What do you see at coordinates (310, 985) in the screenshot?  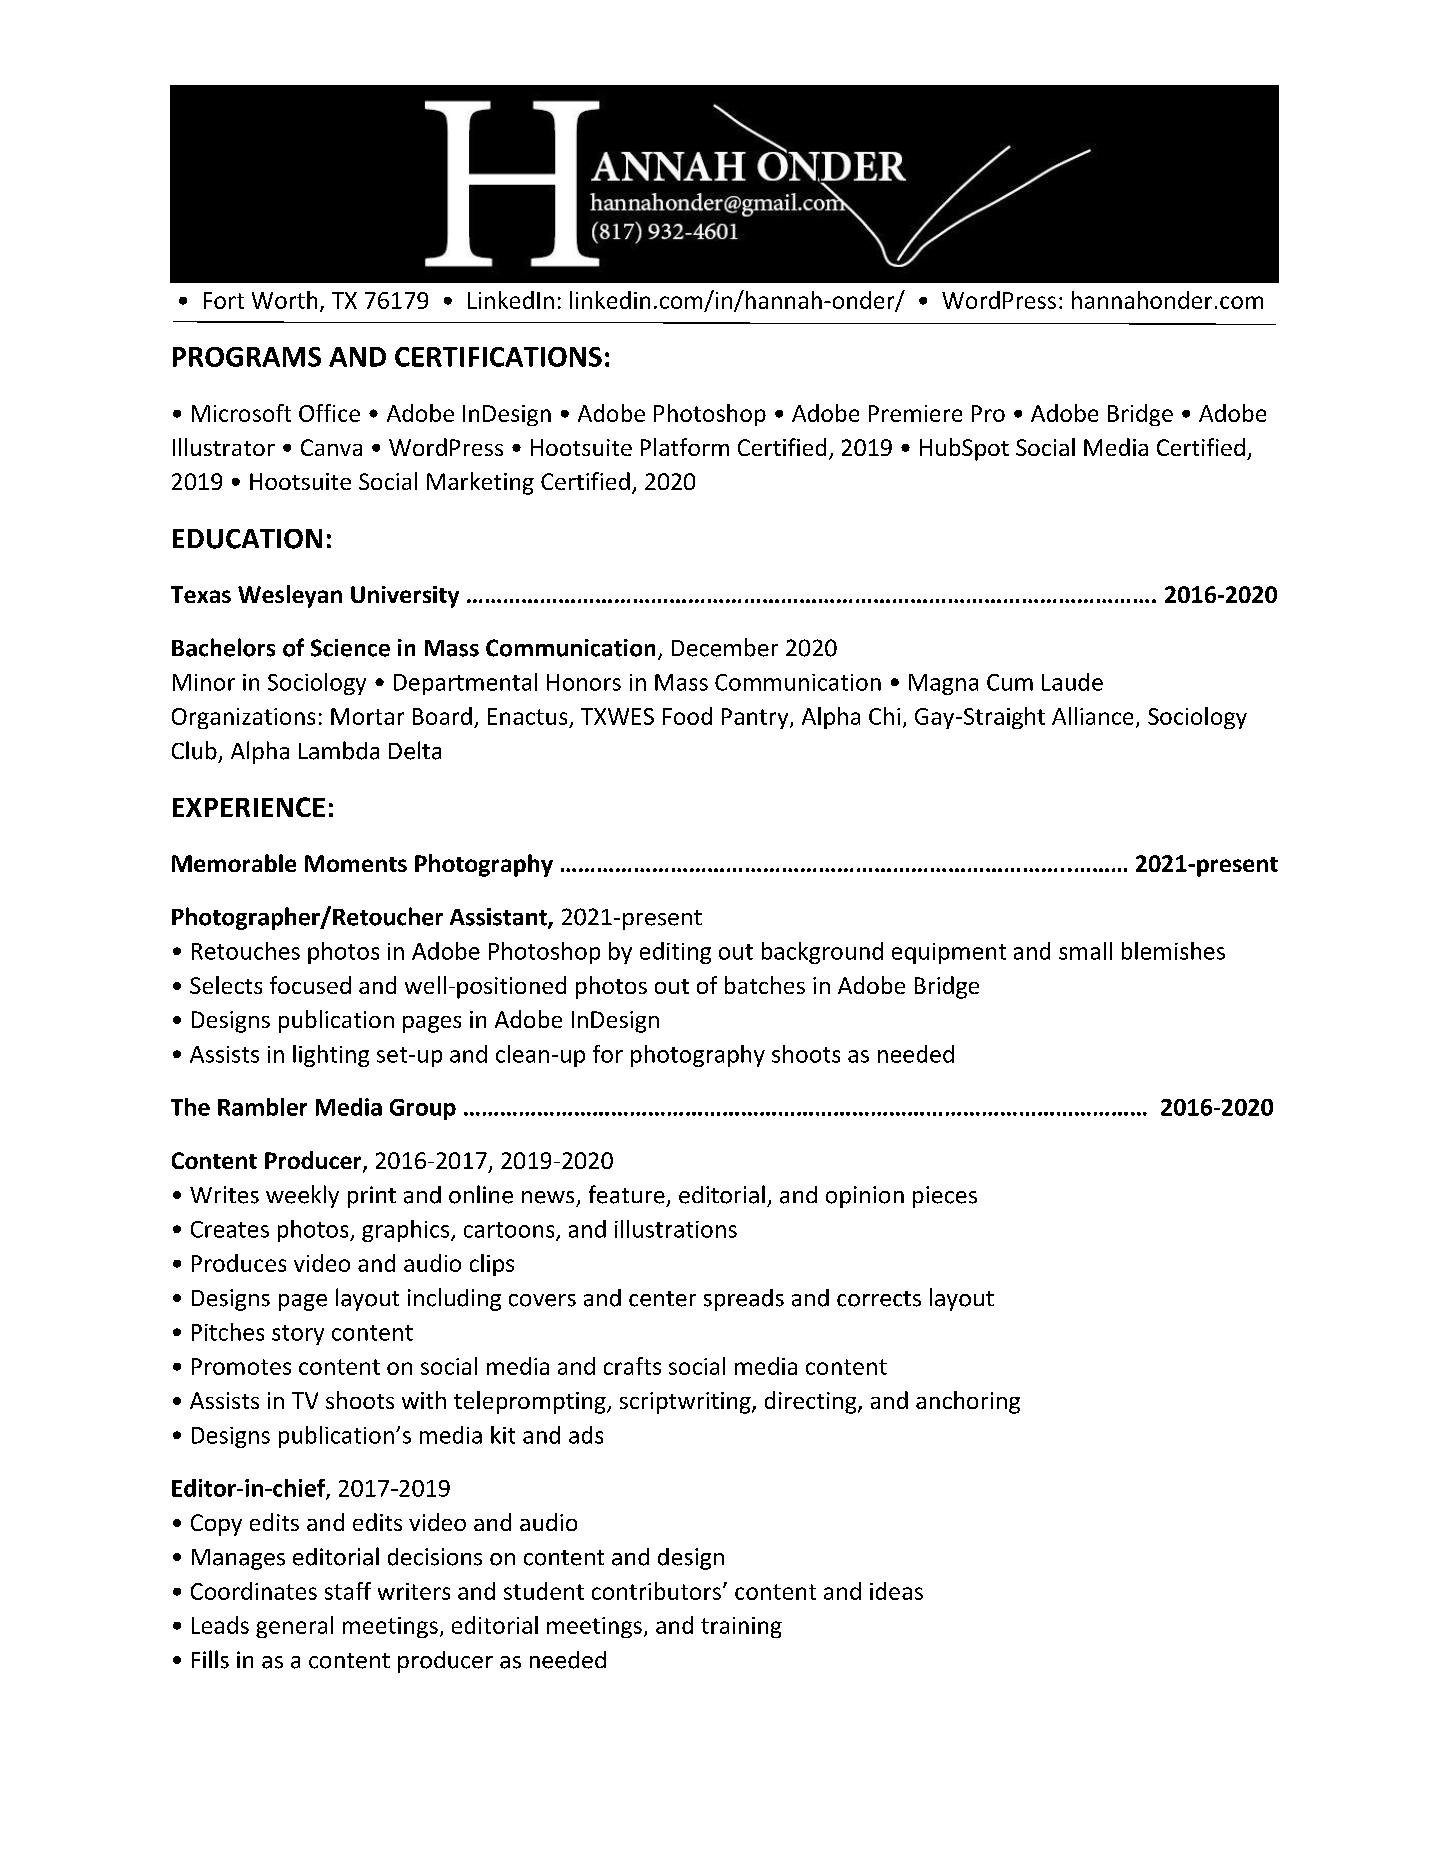 I see `focused` at bounding box center [310, 985].
